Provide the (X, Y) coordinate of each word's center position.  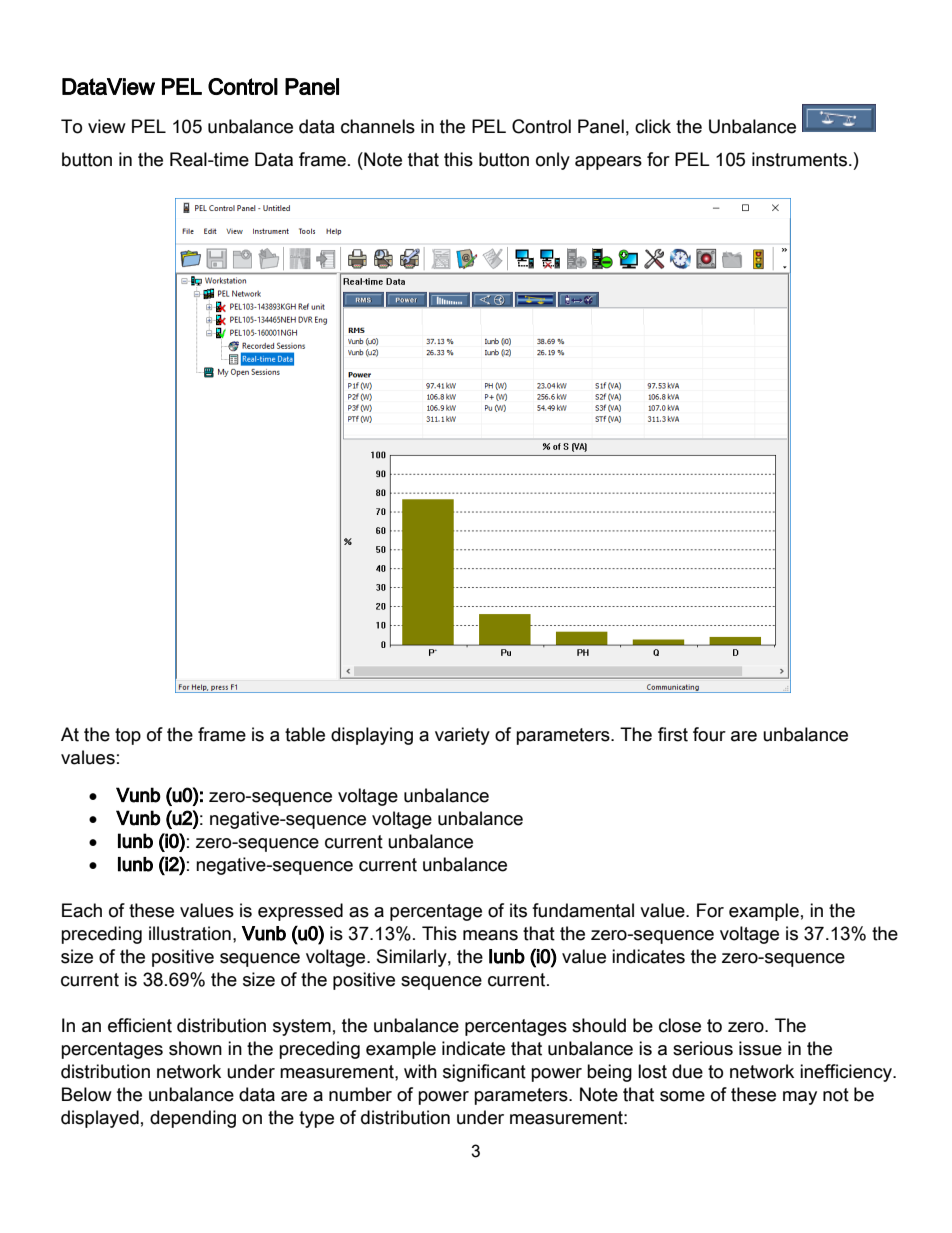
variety (462, 736)
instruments (801, 159)
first (673, 734)
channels (378, 126)
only (553, 161)
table (305, 734)
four (709, 734)
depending (193, 1119)
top (128, 736)
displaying (372, 736)
